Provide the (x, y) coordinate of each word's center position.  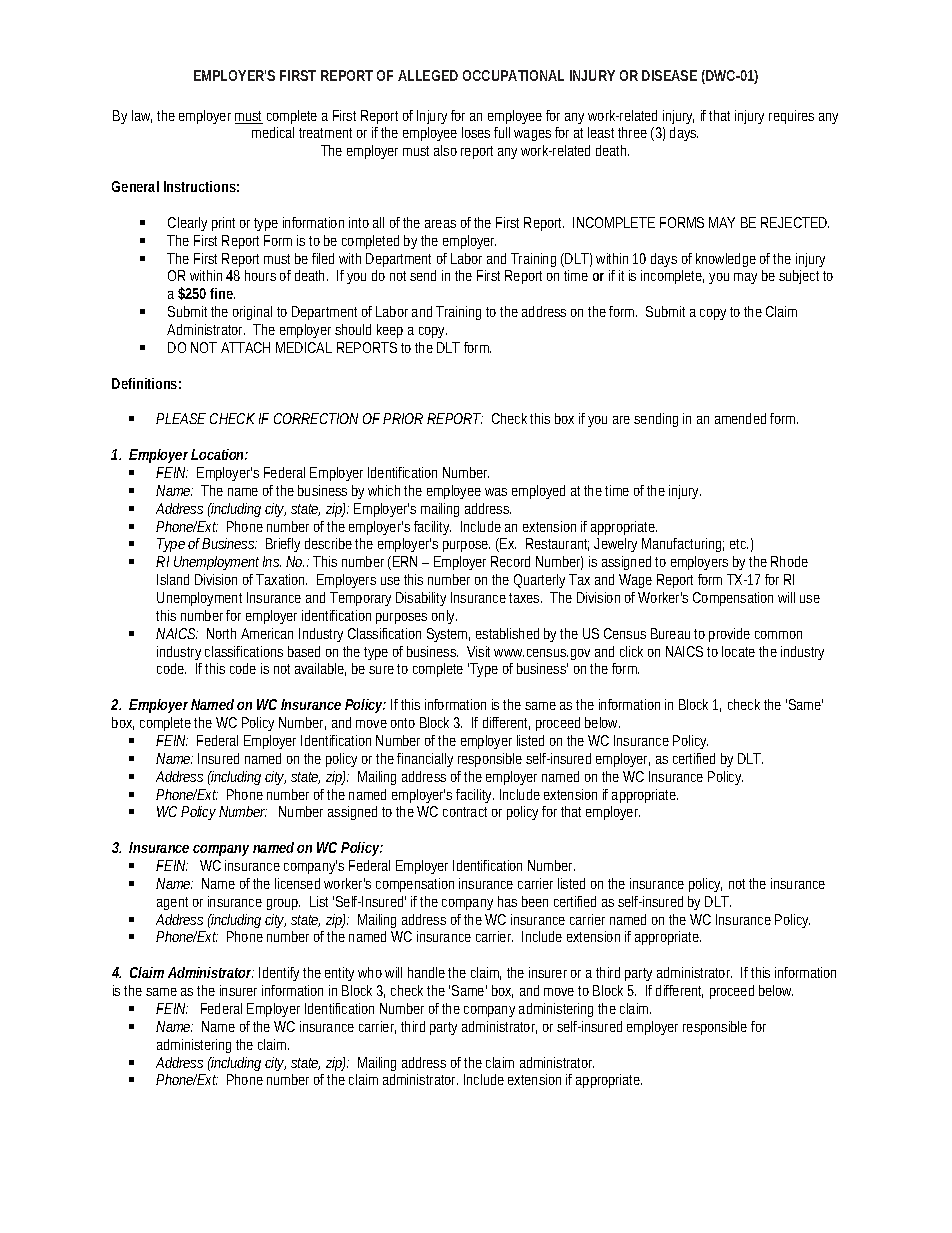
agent (172, 903)
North (221, 633)
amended (740, 418)
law (142, 116)
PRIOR (403, 418)
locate (738, 651)
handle (428, 972)
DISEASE (669, 75)
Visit (481, 651)
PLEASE (181, 418)
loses (476, 132)
